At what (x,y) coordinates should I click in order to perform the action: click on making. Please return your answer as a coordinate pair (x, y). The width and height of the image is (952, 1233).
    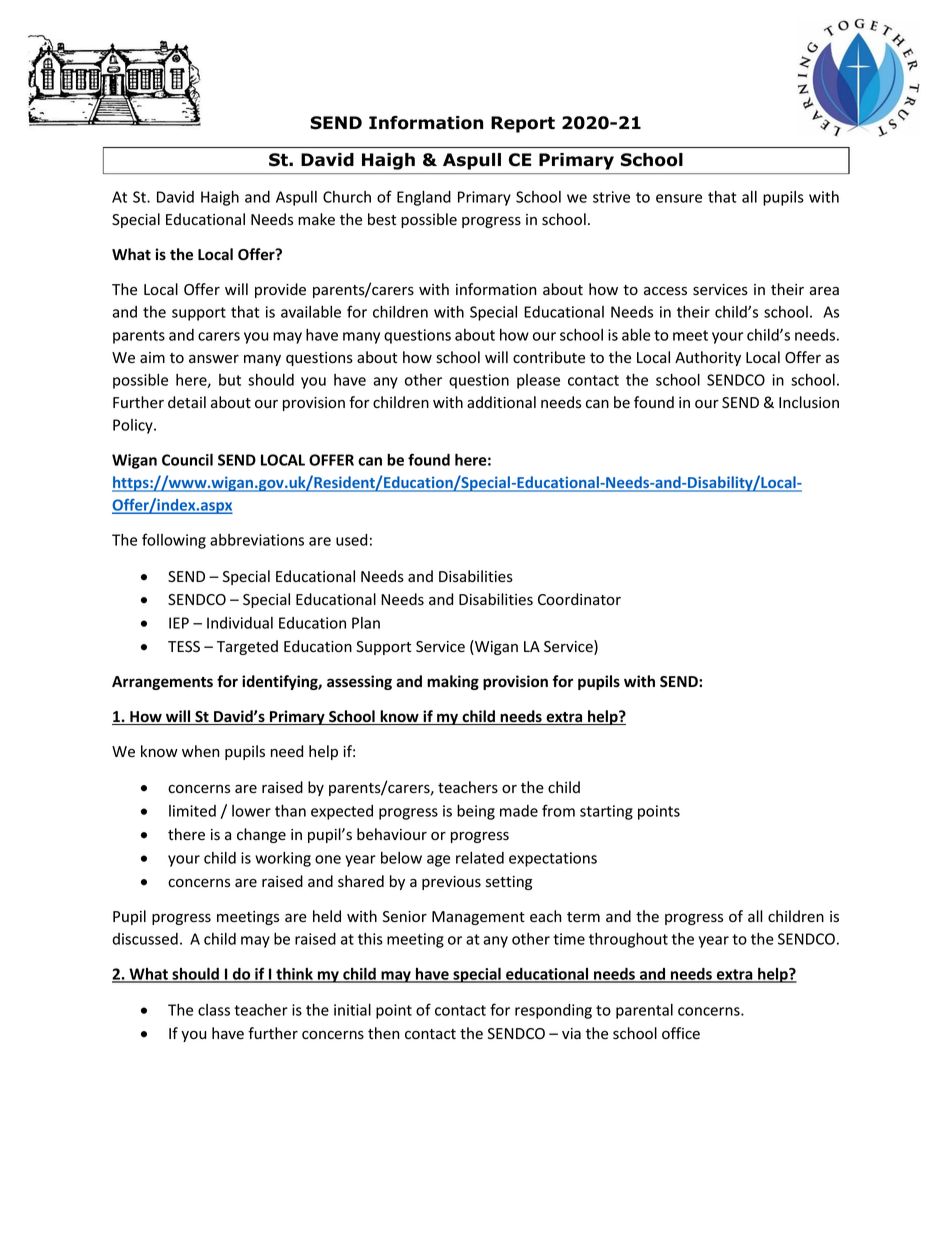
    Looking at the image, I should click on (453, 682).
